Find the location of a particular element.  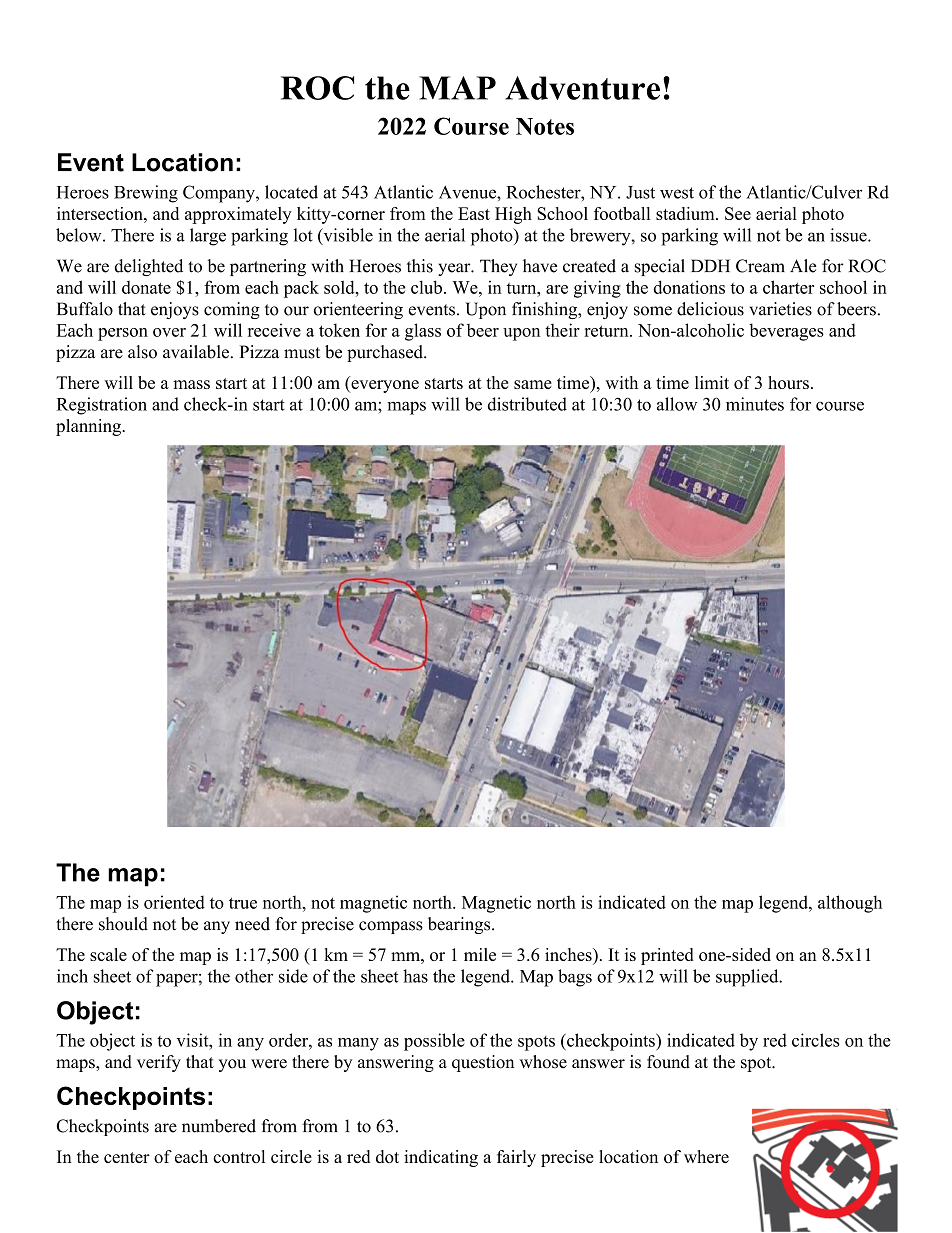

minutes is located at coordinates (755, 404).
